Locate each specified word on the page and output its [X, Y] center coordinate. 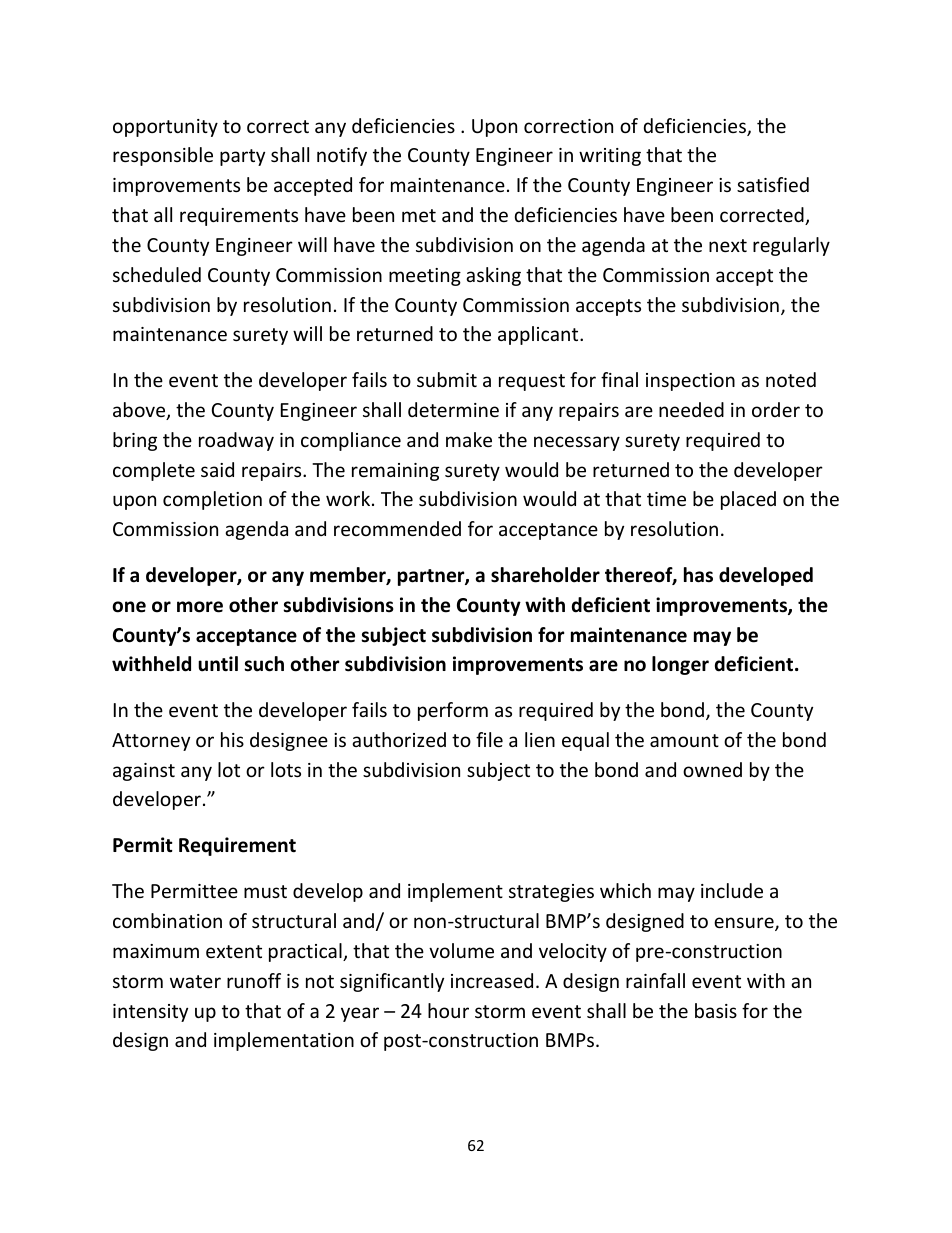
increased [492, 980]
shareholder [545, 575]
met [419, 215]
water [195, 981]
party [242, 157]
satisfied [773, 184]
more [200, 607]
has [698, 575]
